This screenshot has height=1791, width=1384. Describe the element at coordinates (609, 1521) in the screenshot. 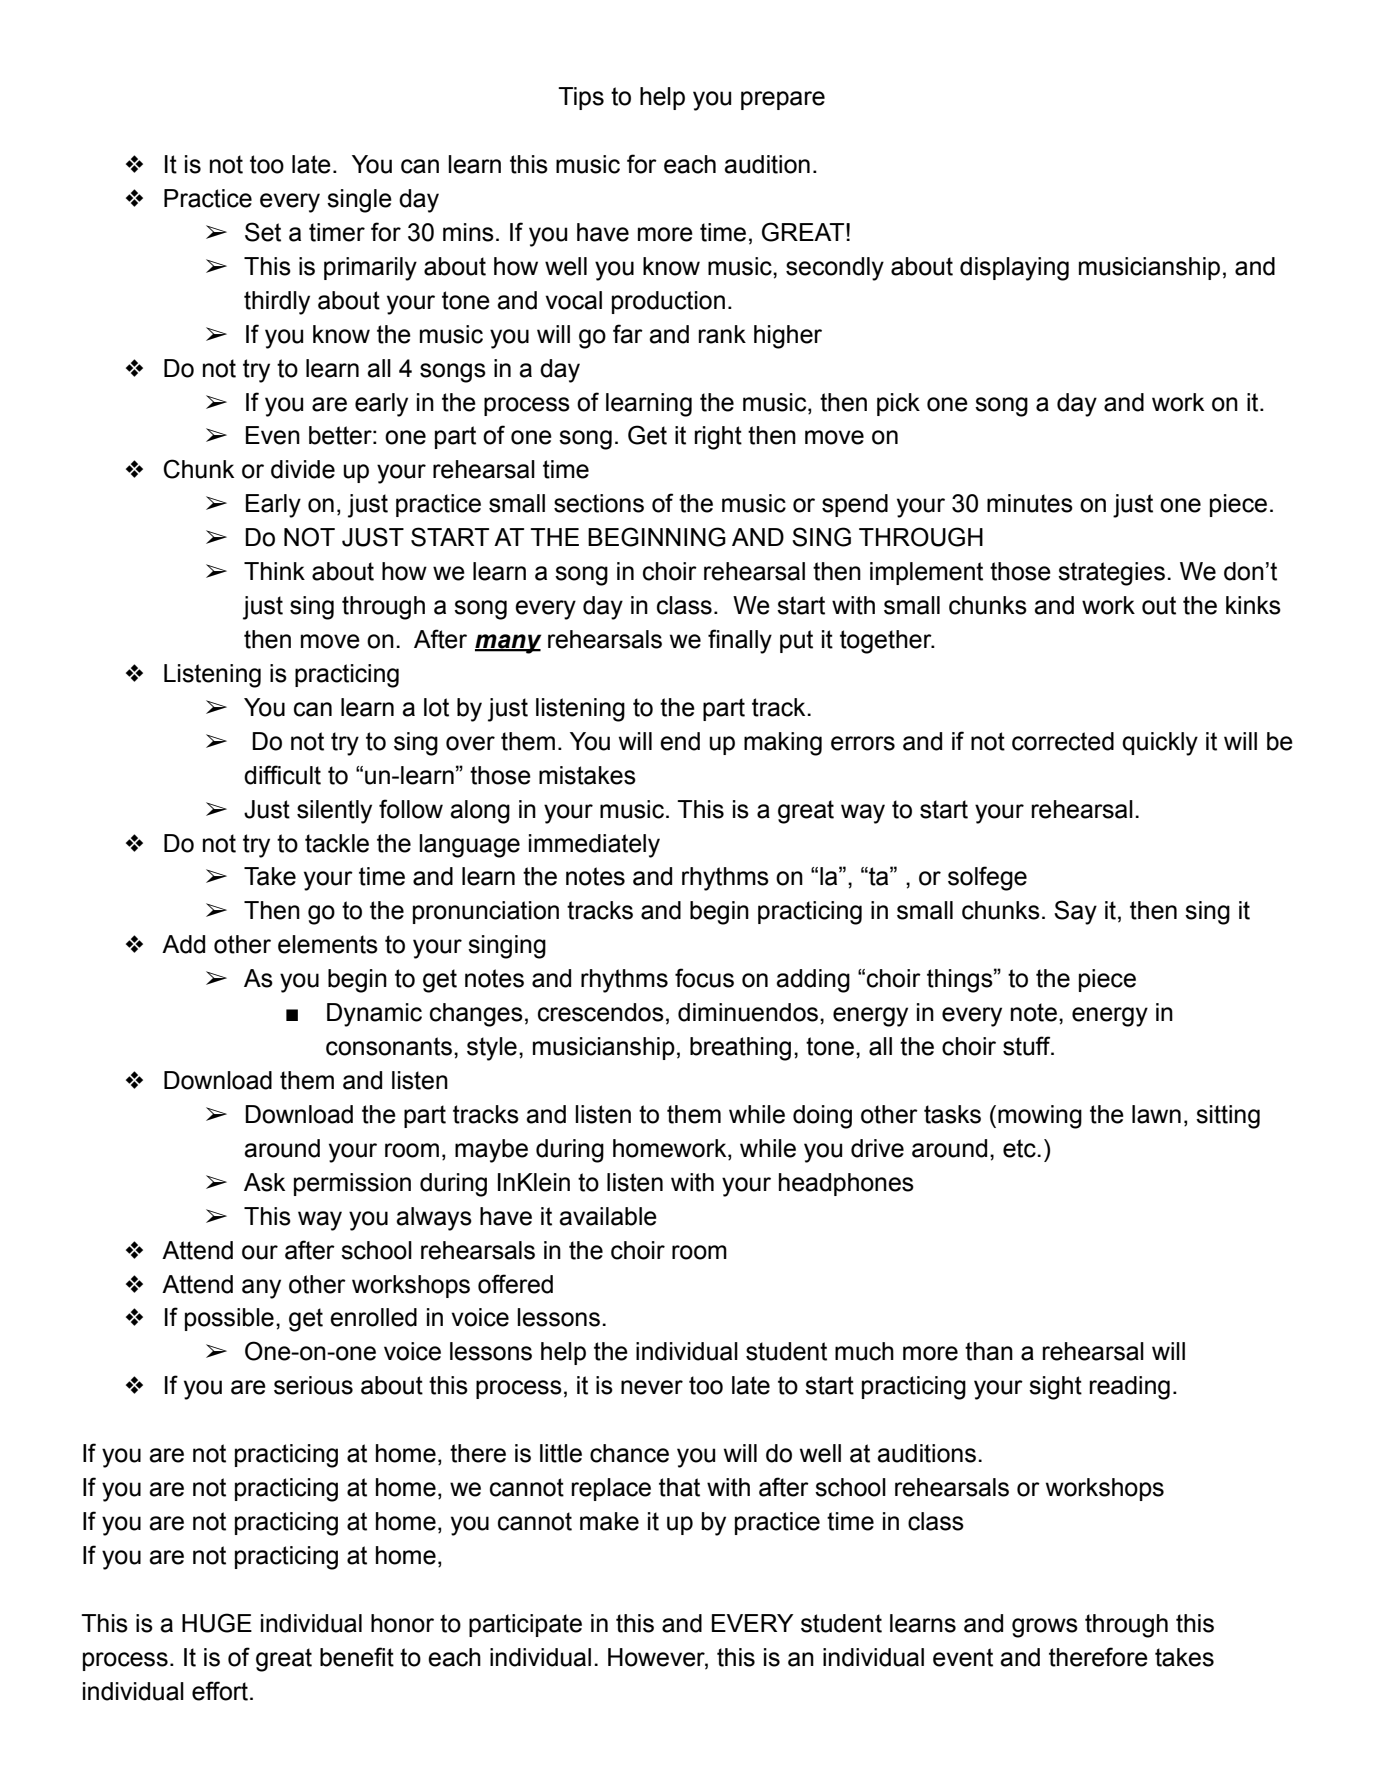

I see `make` at that location.
